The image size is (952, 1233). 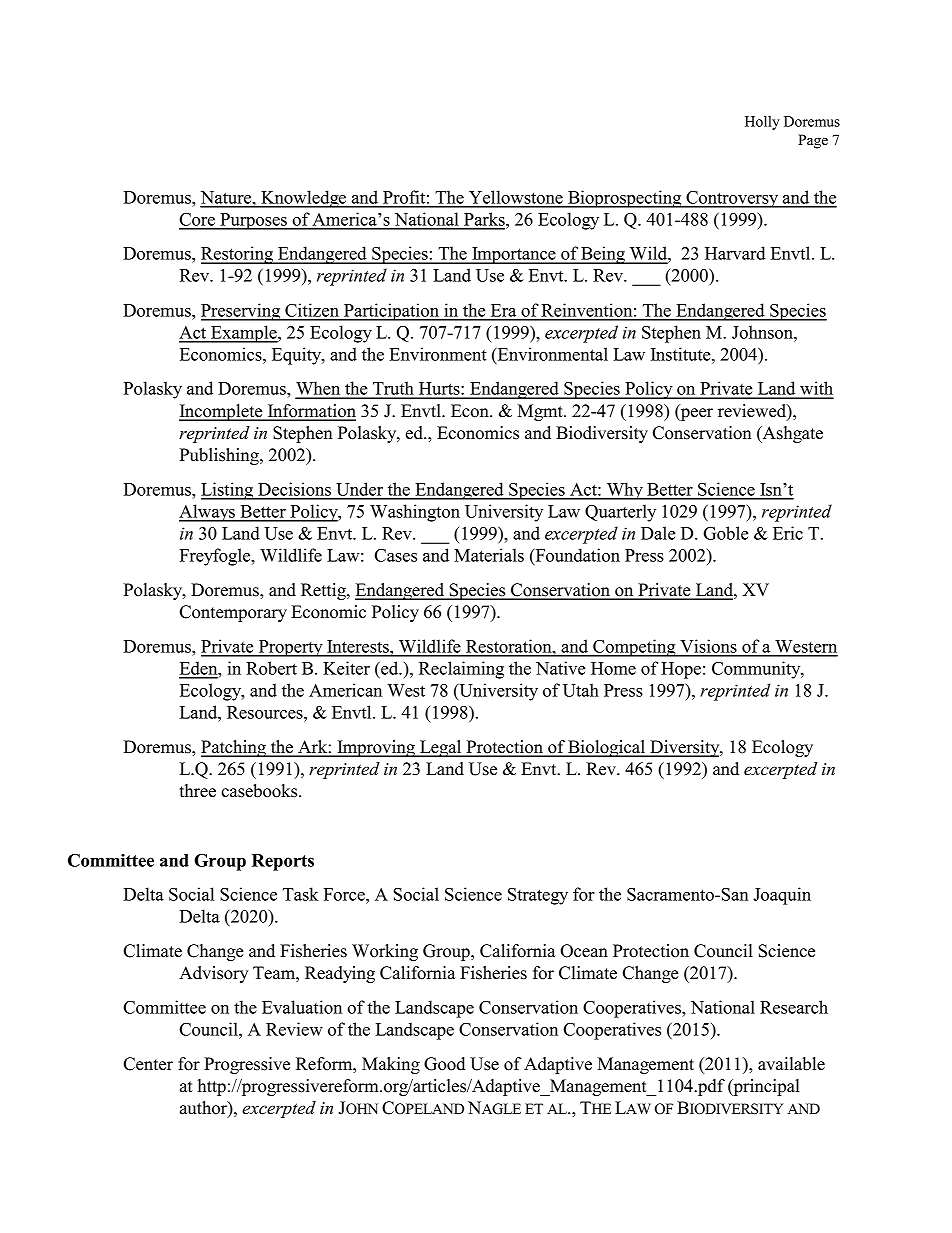 What do you see at coordinates (303, 199) in the screenshot?
I see `Knowledge` at bounding box center [303, 199].
